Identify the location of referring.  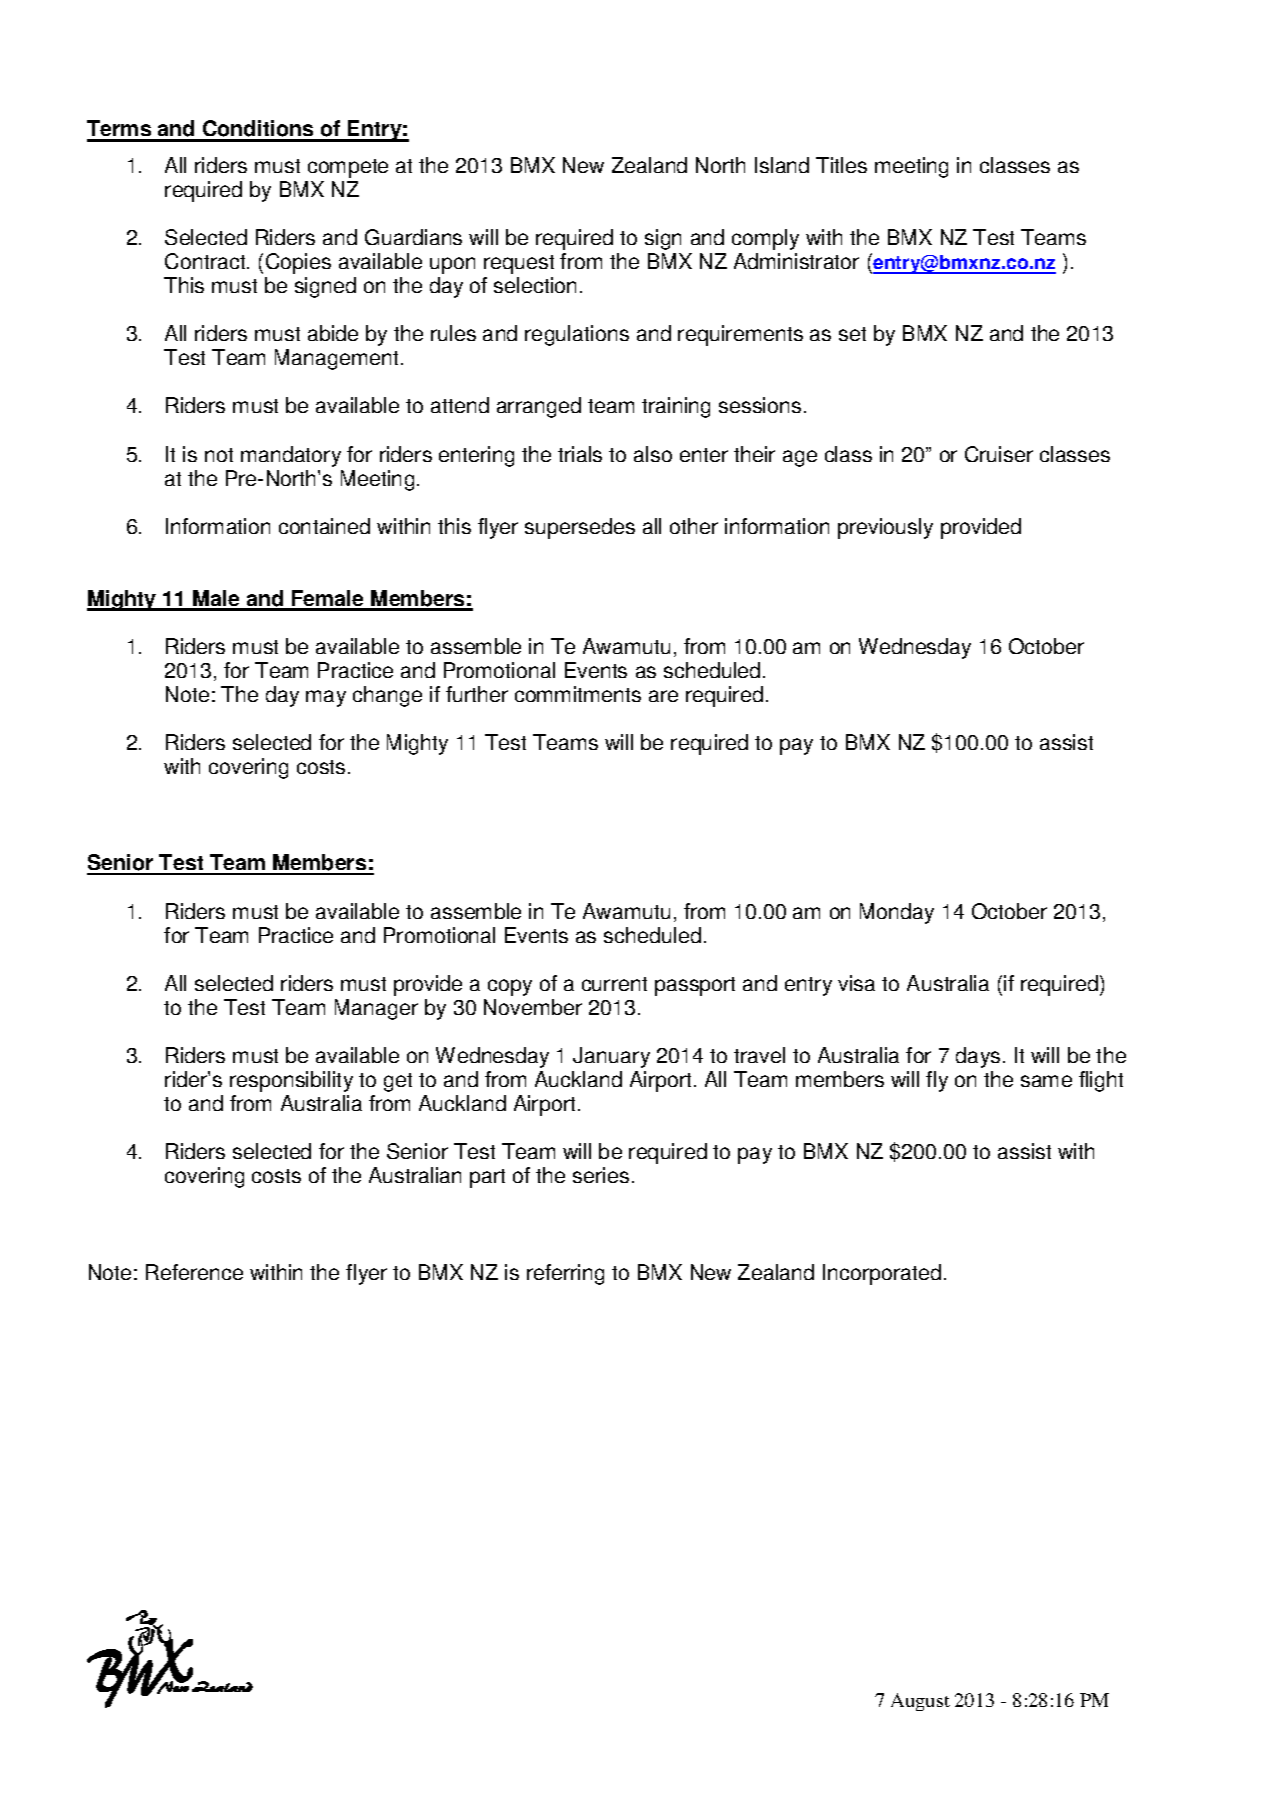
(565, 1274).
